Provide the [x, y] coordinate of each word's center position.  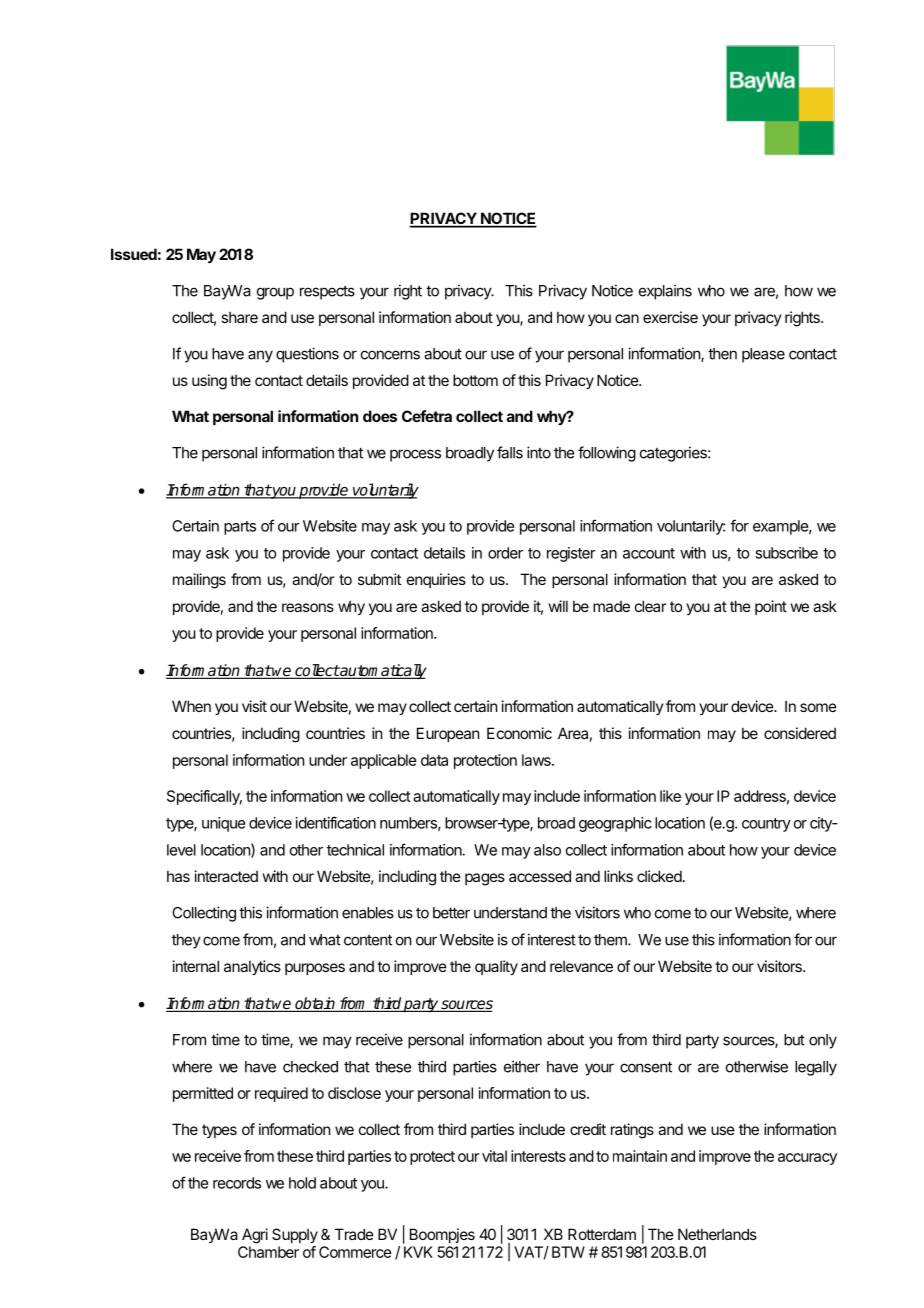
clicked [659, 876]
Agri [255, 1236]
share [239, 317]
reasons [308, 607]
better [451, 913]
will [558, 606]
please [763, 355]
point [771, 607]
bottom [475, 380]
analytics [252, 967]
